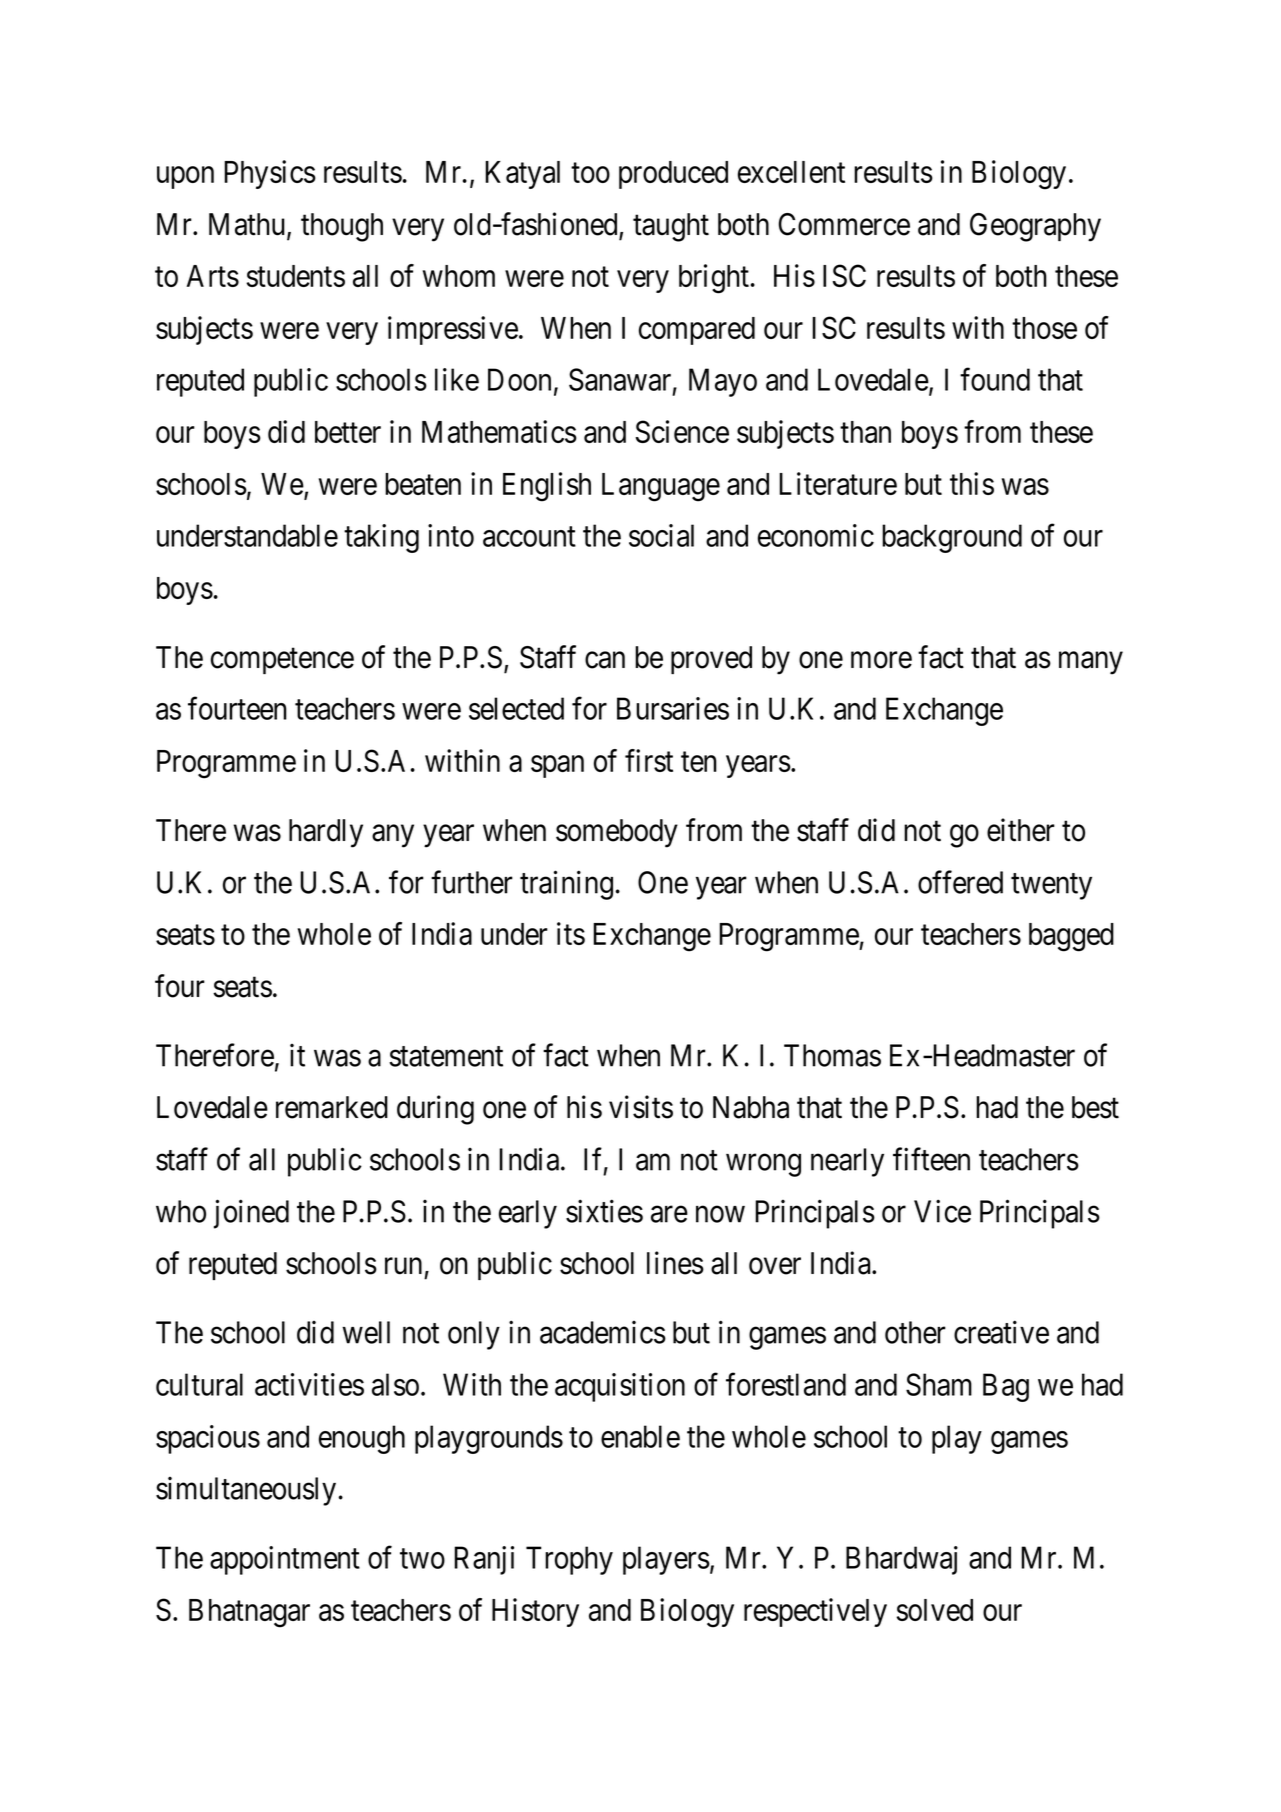  What do you see at coordinates (326, 833) in the screenshot?
I see `hardly` at bounding box center [326, 833].
